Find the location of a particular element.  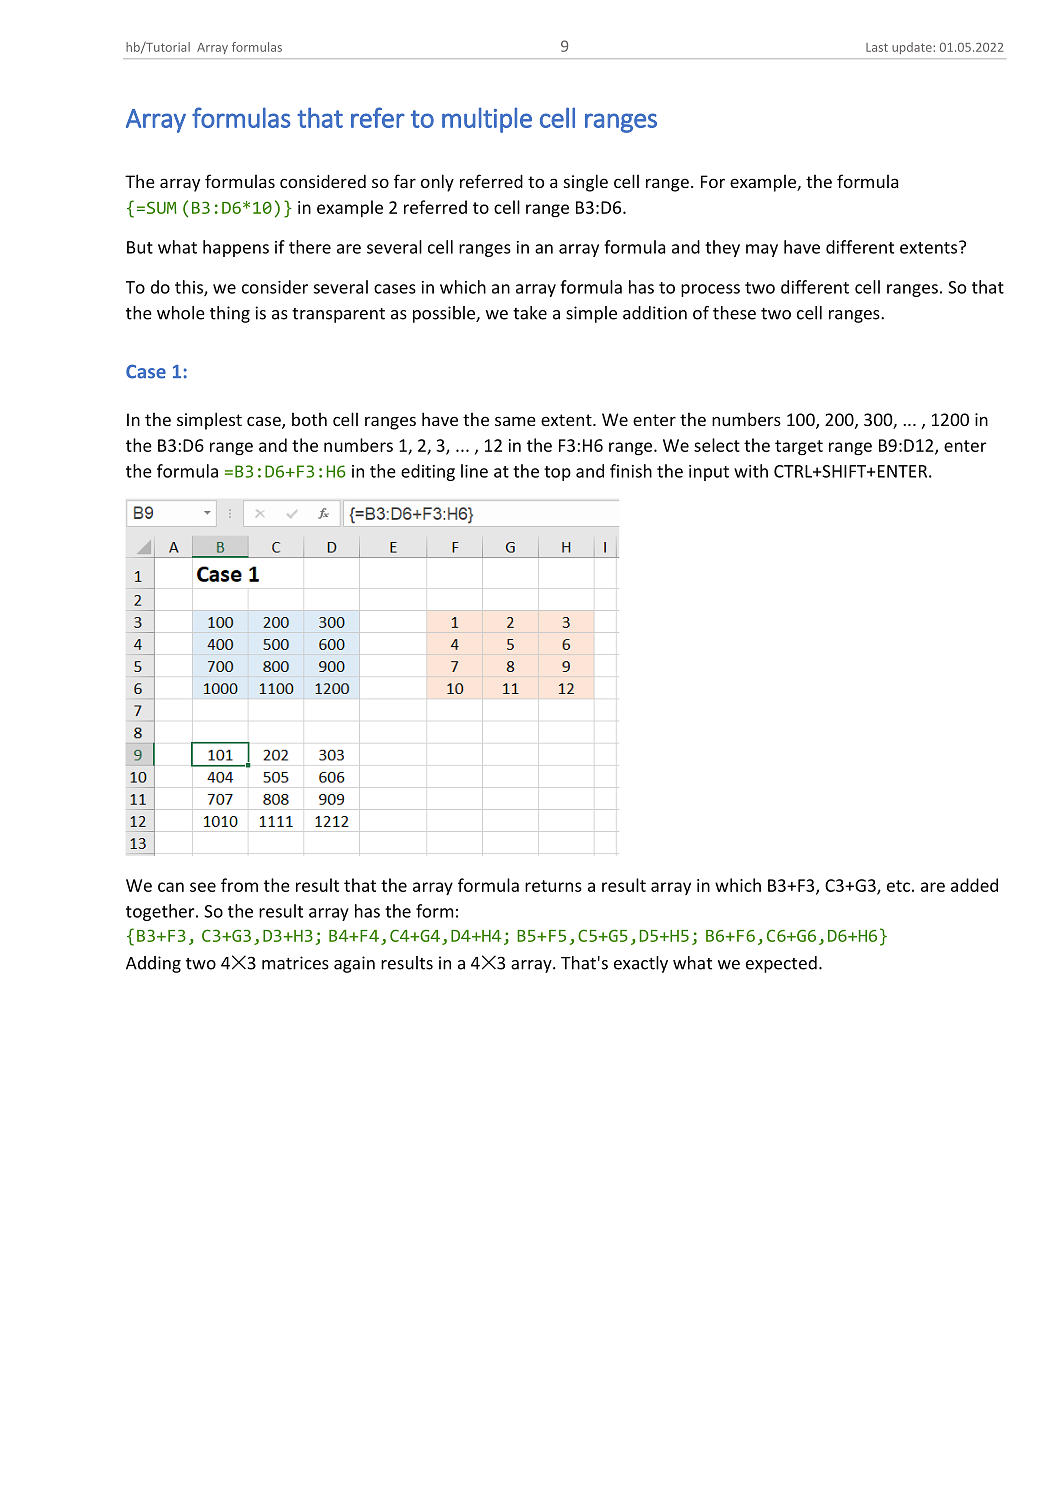

returns is located at coordinates (553, 886).
